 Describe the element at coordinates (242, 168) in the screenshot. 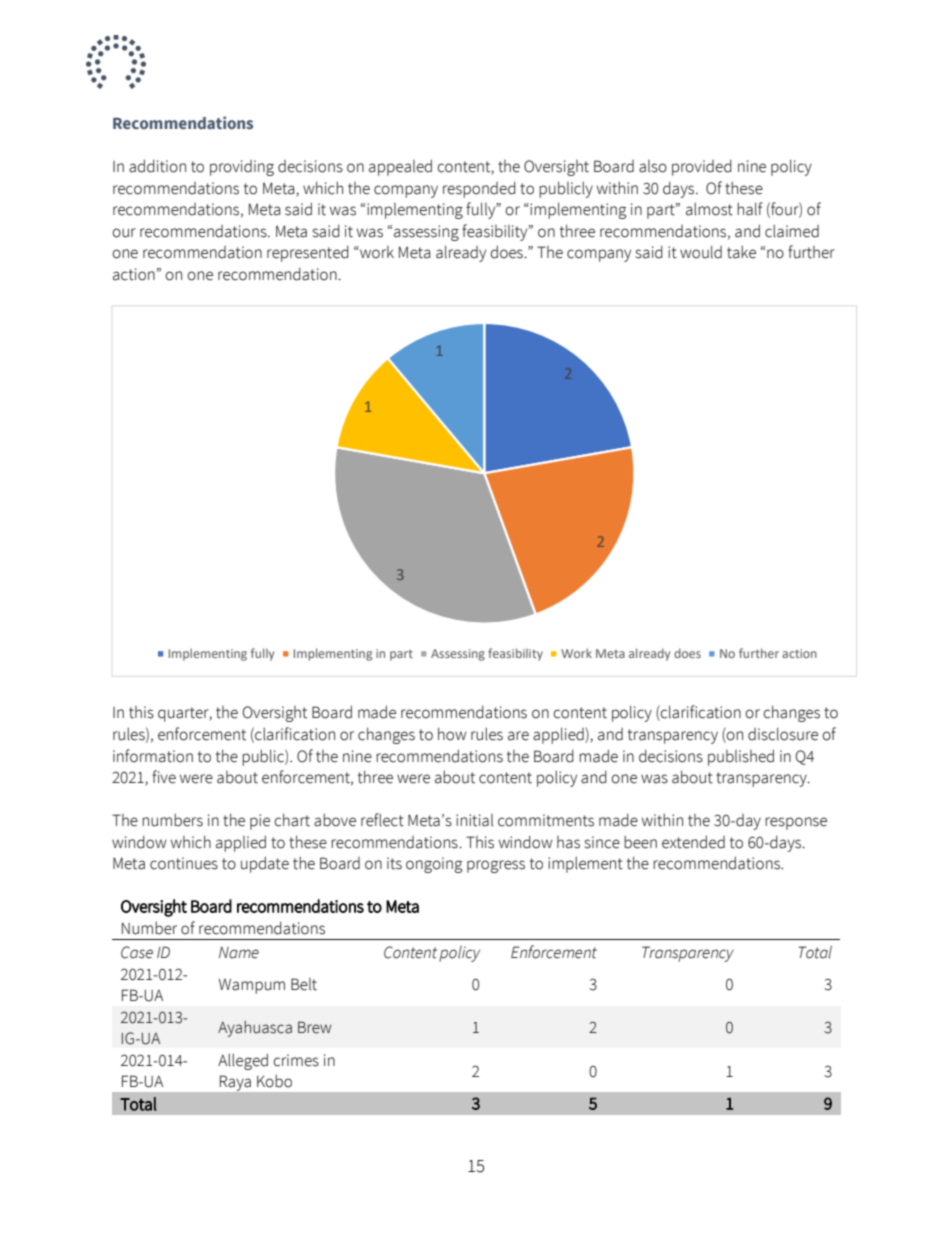

I see `providing` at that location.
